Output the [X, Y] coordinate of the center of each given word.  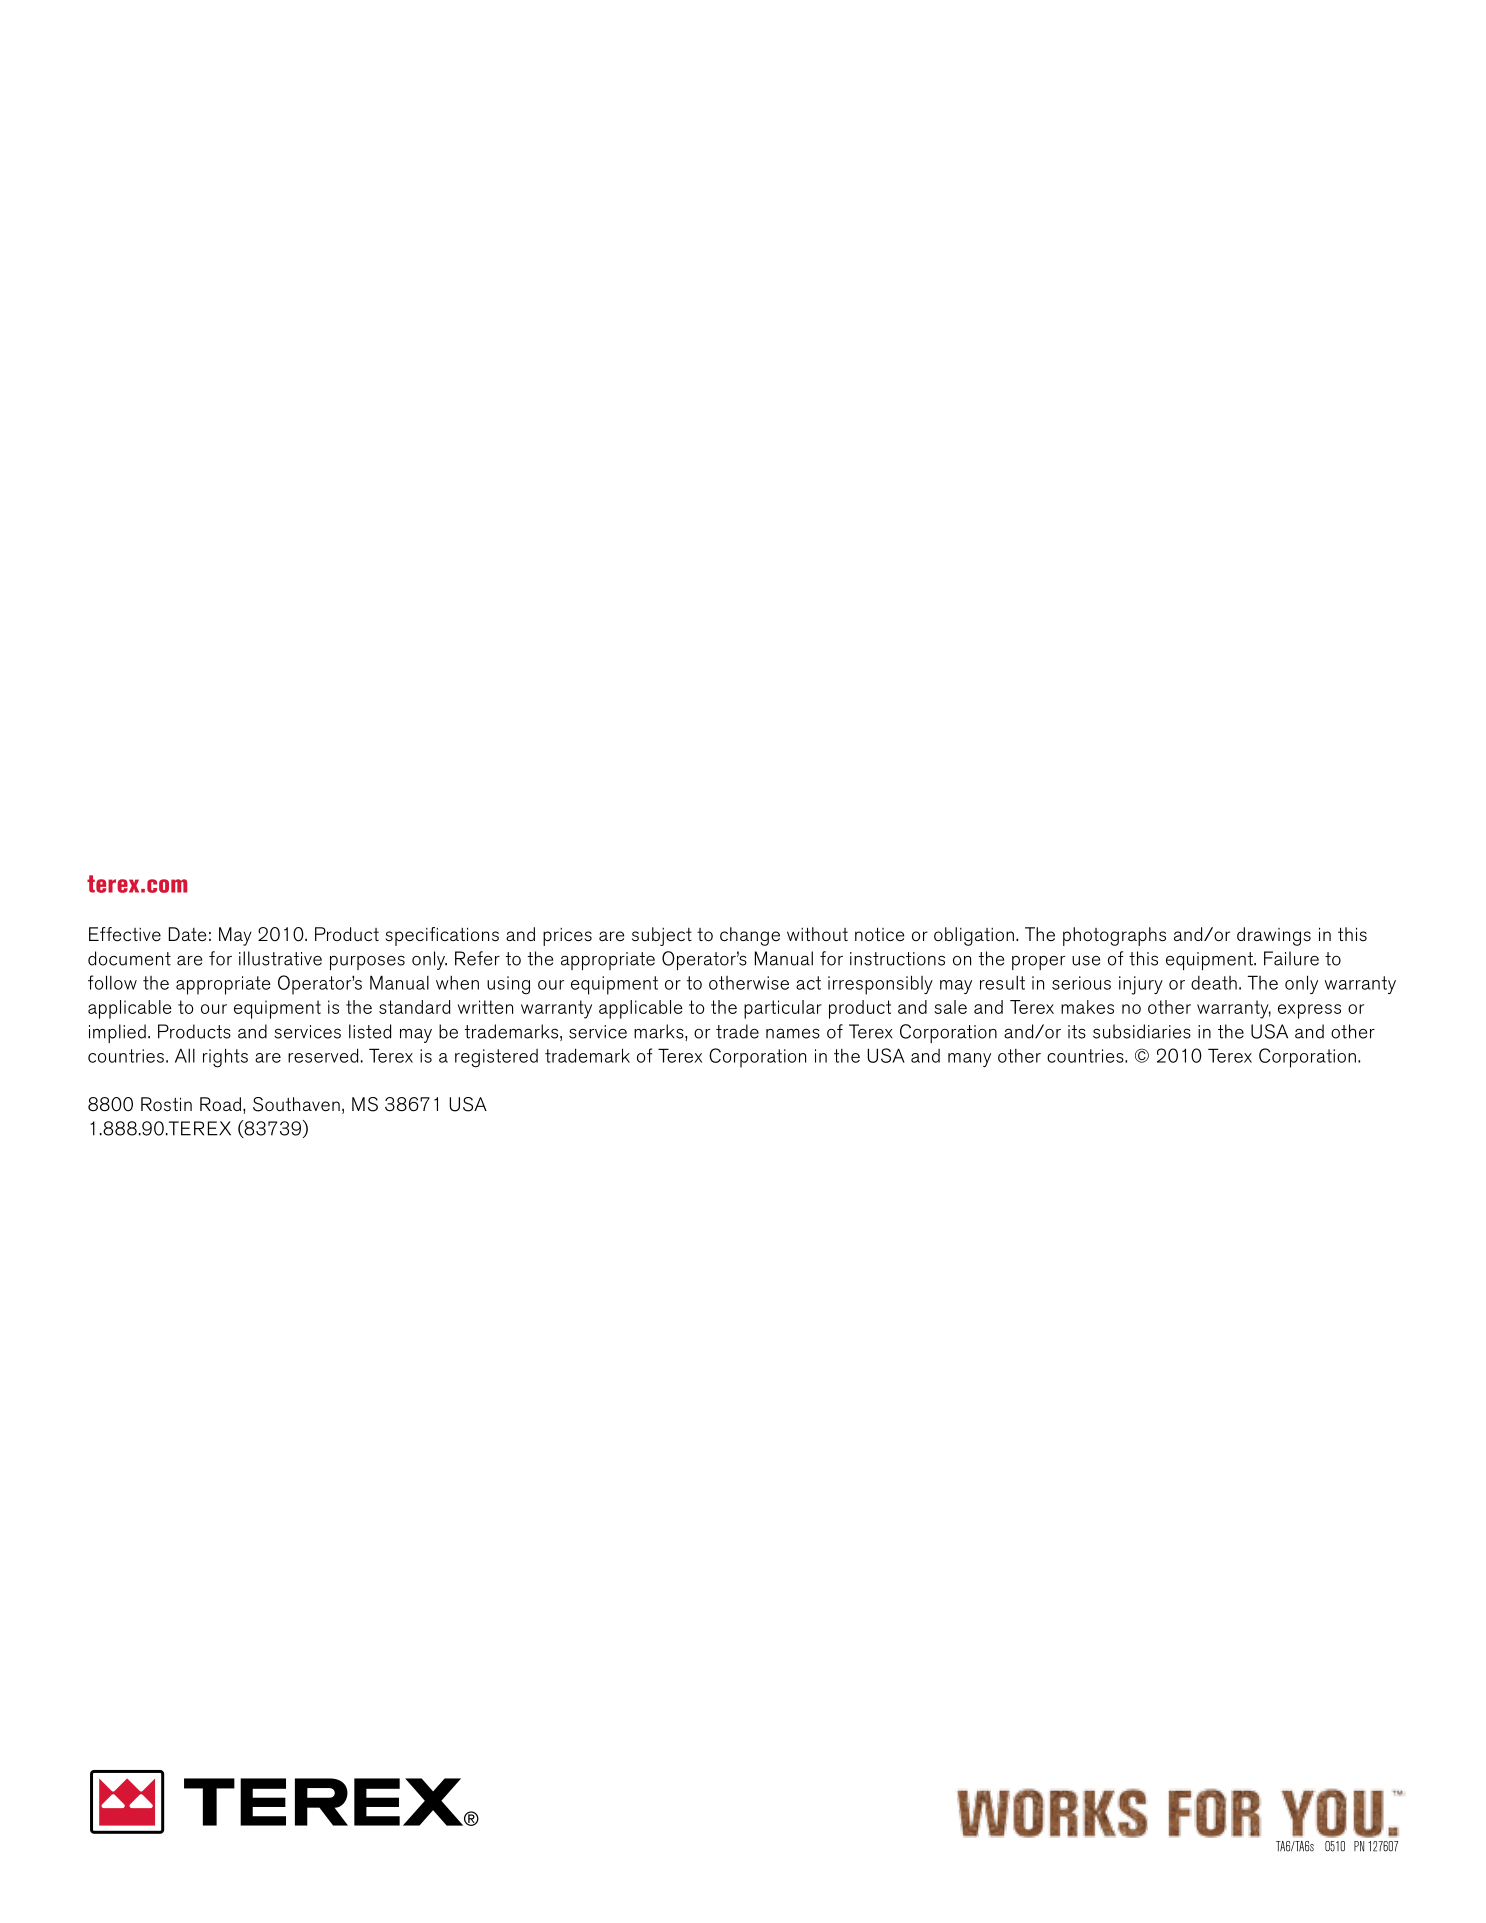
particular [783, 1009]
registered [496, 1058]
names [793, 1033]
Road [220, 1104]
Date [187, 934]
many [969, 1060]
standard [414, 1007]
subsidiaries [1142, 1031]
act [808, 983]
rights [225, 1058]
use [1086, 960]
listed [370, 1031]
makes [1087, 1007]
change [750, 936]
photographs [1114, 936]
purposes [367, 962]
